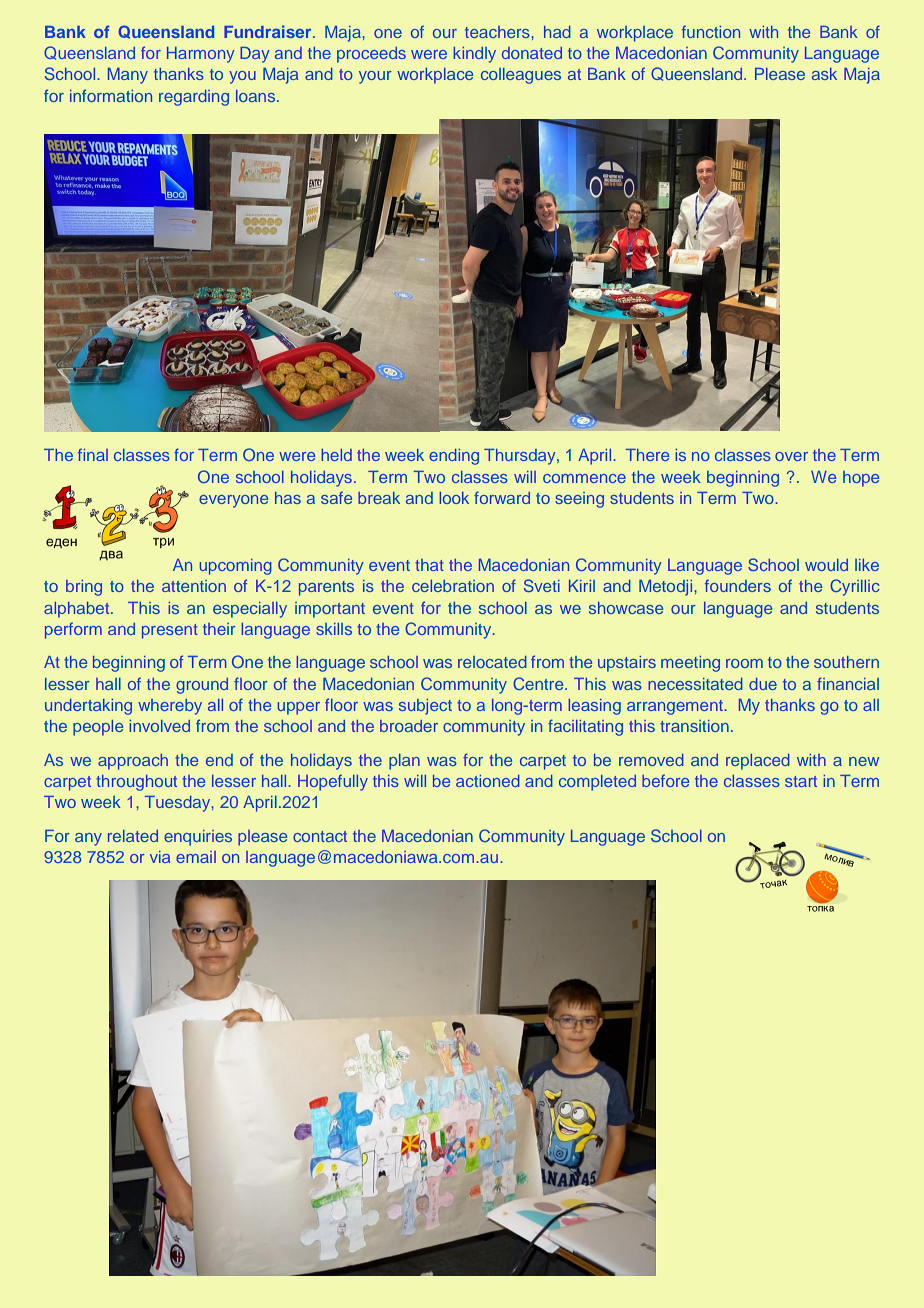 This screenshot has height=1308, width=924. Describe the element at coordinates (454, 457) in the screenshot. I see `ending` at that location.
